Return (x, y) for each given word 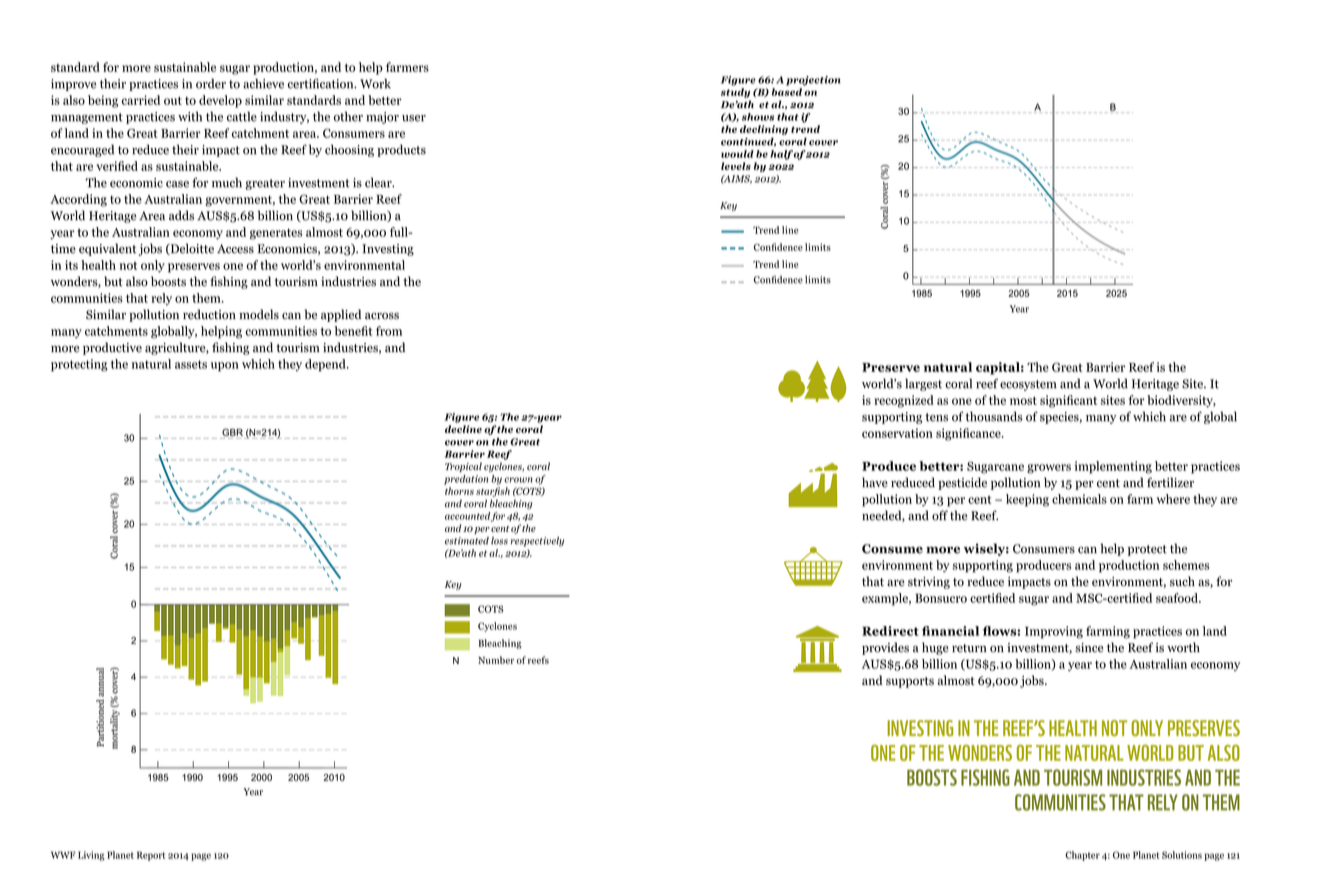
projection (813, 81)
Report (151, 856)
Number (496, 660)
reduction (209, 314)
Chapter (1082, 856)
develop (220, 101)
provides (885, 648)
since (1089, 648)
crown (518, 480)
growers (1049, 469)
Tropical (463, 467)
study (735, 93)
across (382, 316)
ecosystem (1028, 385)
